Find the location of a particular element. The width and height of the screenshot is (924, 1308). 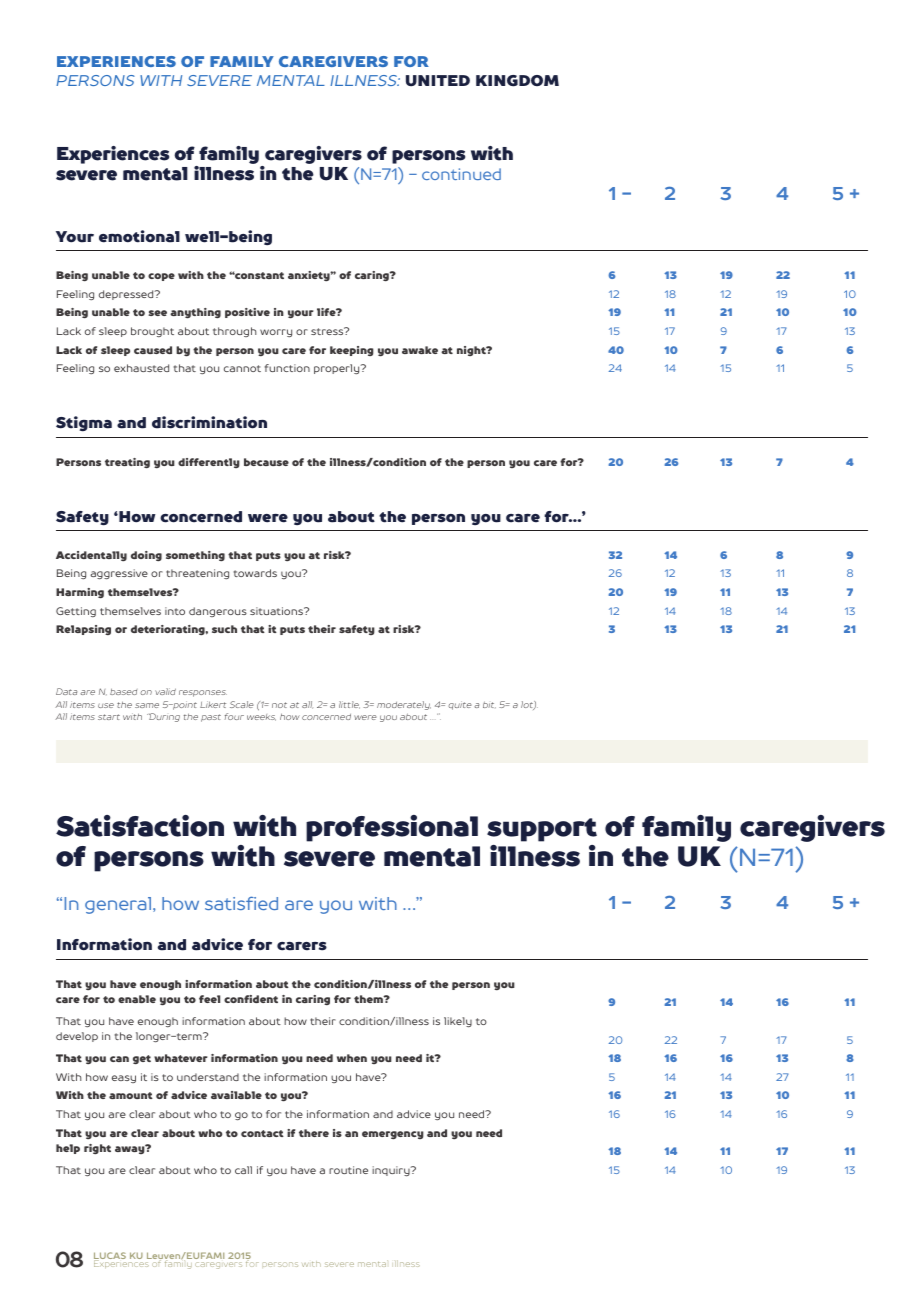

awake is located at coordinates (420, 350).
